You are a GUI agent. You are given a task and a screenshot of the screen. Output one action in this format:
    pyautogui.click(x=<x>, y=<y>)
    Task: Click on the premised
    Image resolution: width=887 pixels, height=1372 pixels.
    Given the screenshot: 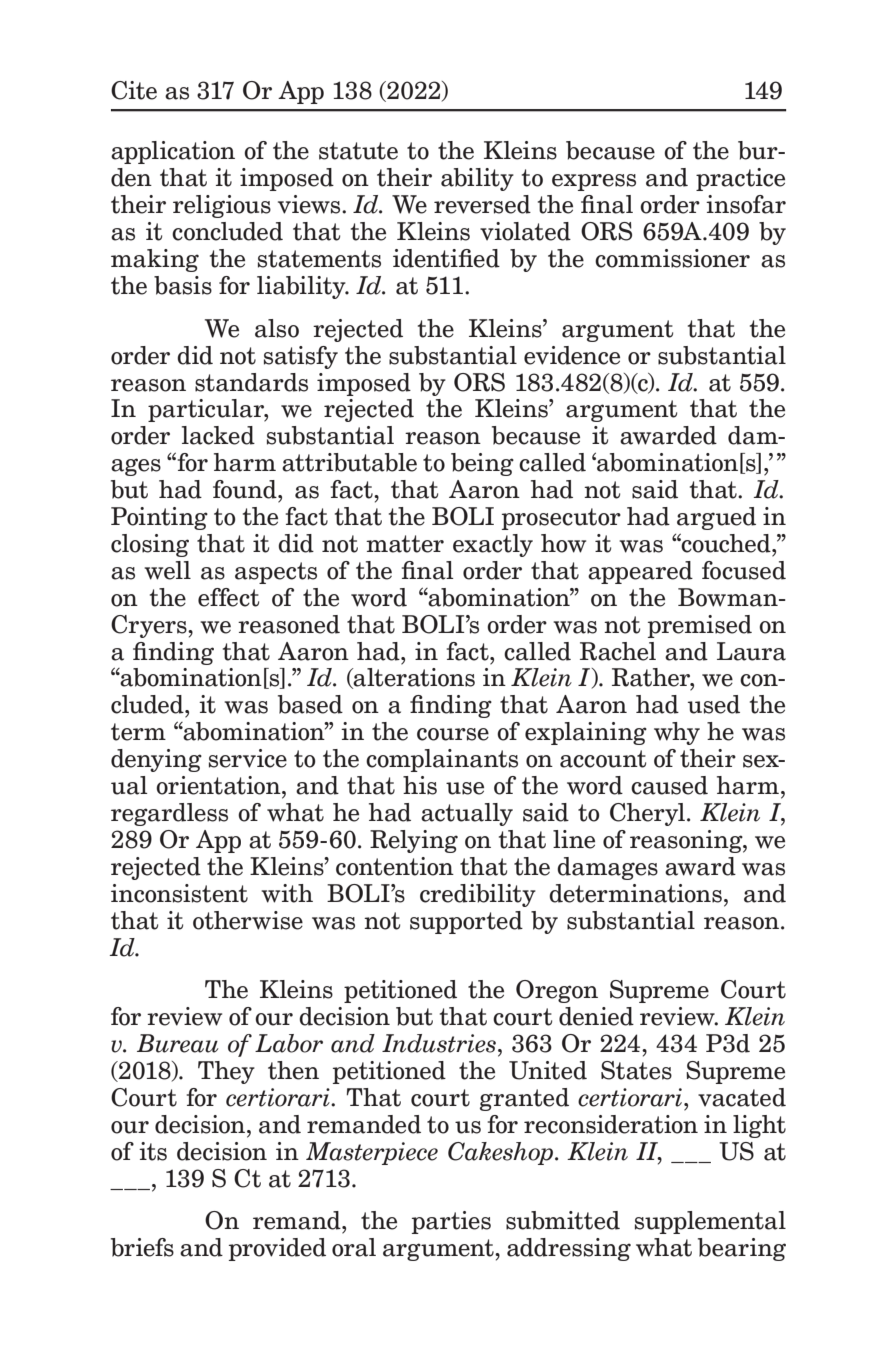 What is the action you would take?
    pyautogui.click(x=700, y=626)
